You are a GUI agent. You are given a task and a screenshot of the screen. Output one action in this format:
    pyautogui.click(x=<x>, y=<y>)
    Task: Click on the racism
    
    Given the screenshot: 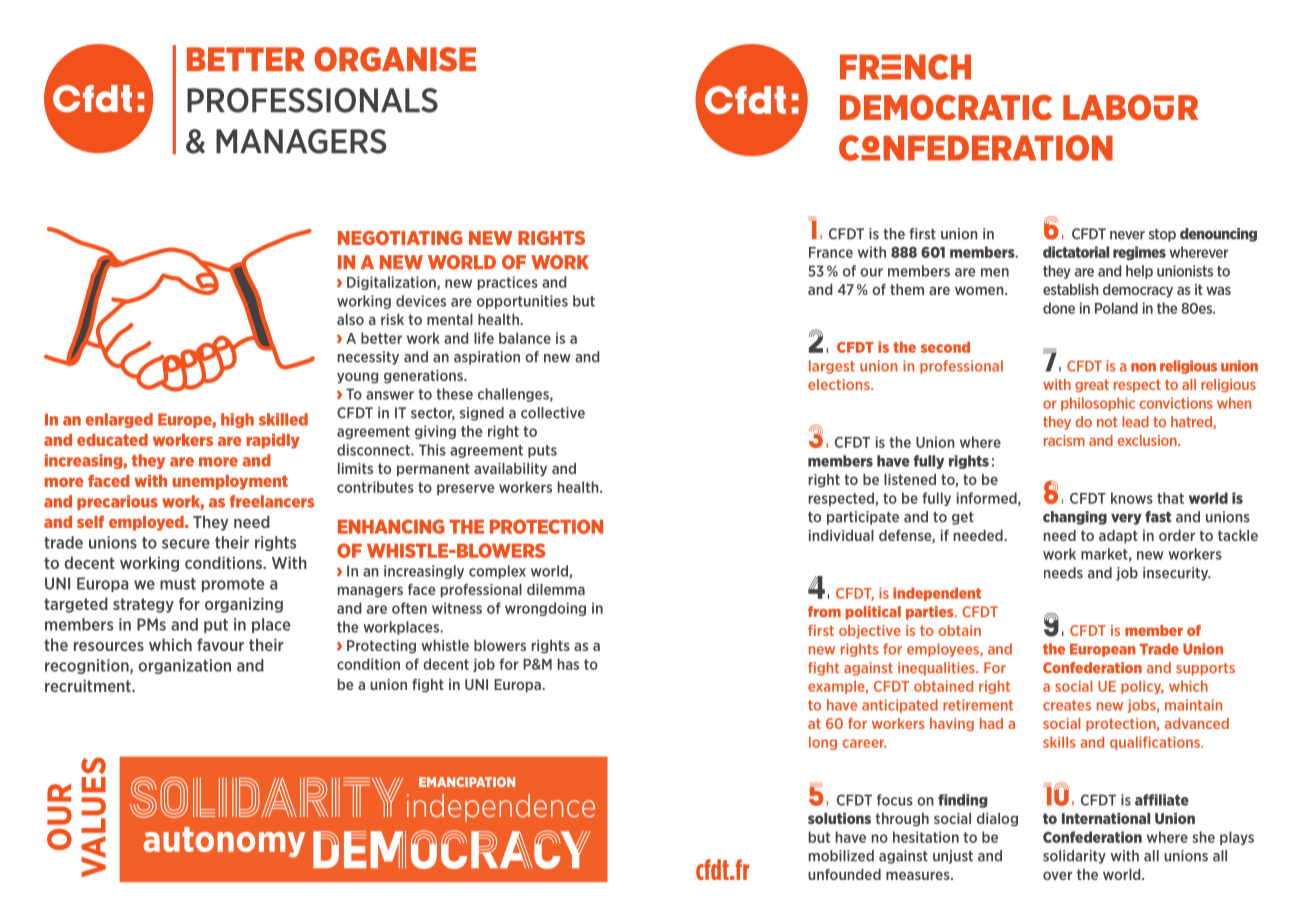 What is the action you would take?
    pyautogui.click(x=1064, y=440)
